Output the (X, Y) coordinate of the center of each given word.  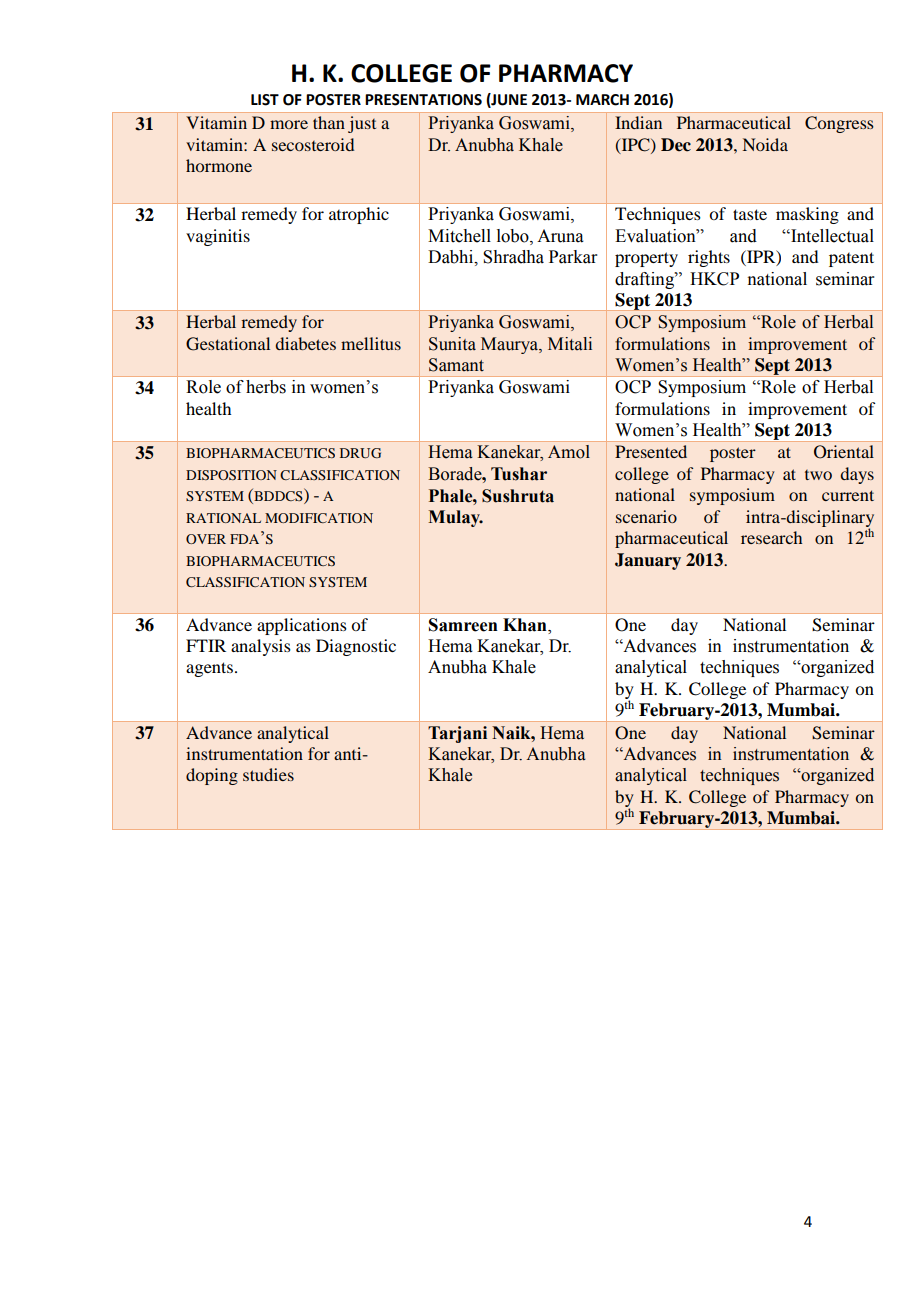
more (289, 124)
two (818, 475)
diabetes (305, 343)
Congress (839, 124)
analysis (261, 647)
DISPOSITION (231, 475)
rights (709, 258)
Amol (569, 452)
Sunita (452, 344)
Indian (638, 122)
